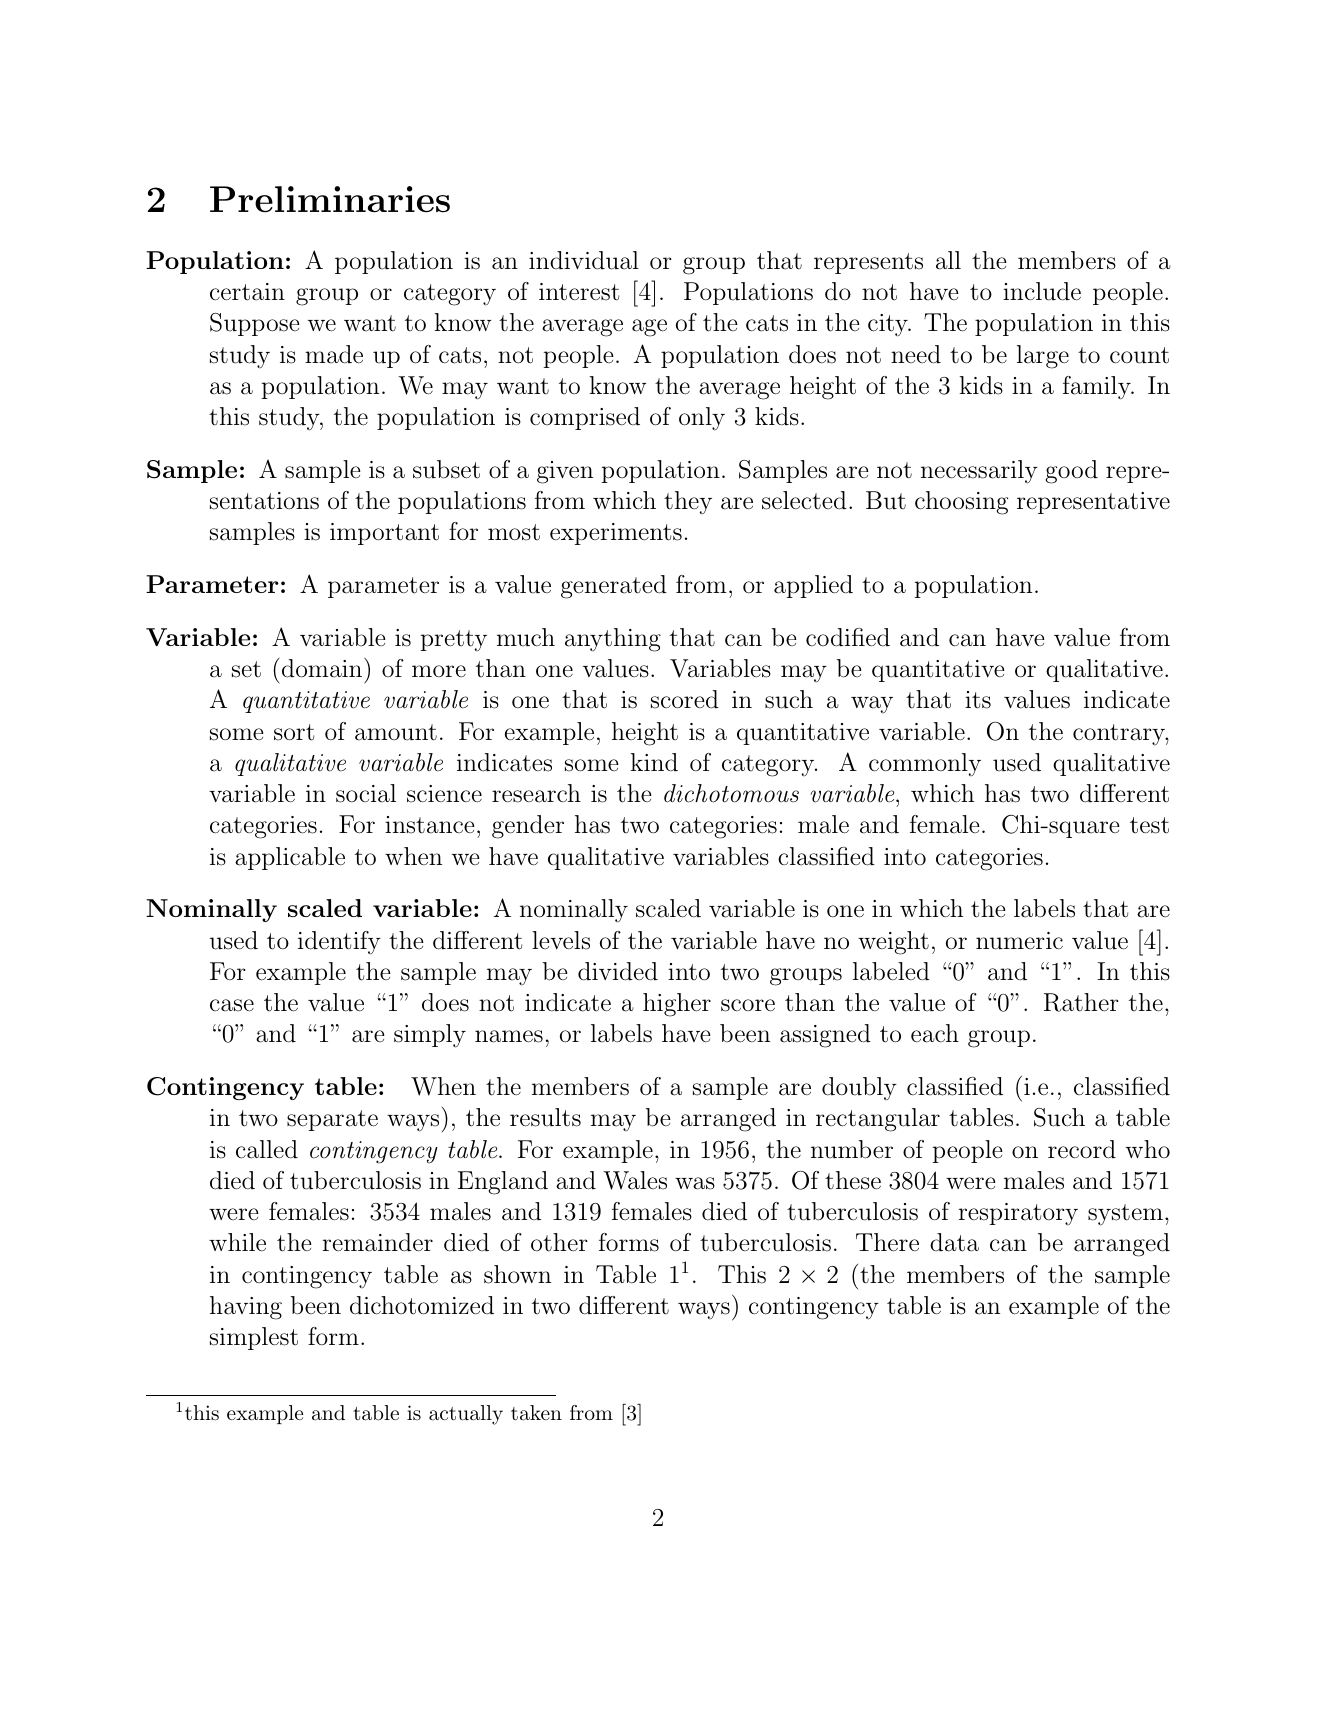 This document has height=1713, width=1324. Describe the element at coordinates (366, 793) in the document. I see `social` at that location.
